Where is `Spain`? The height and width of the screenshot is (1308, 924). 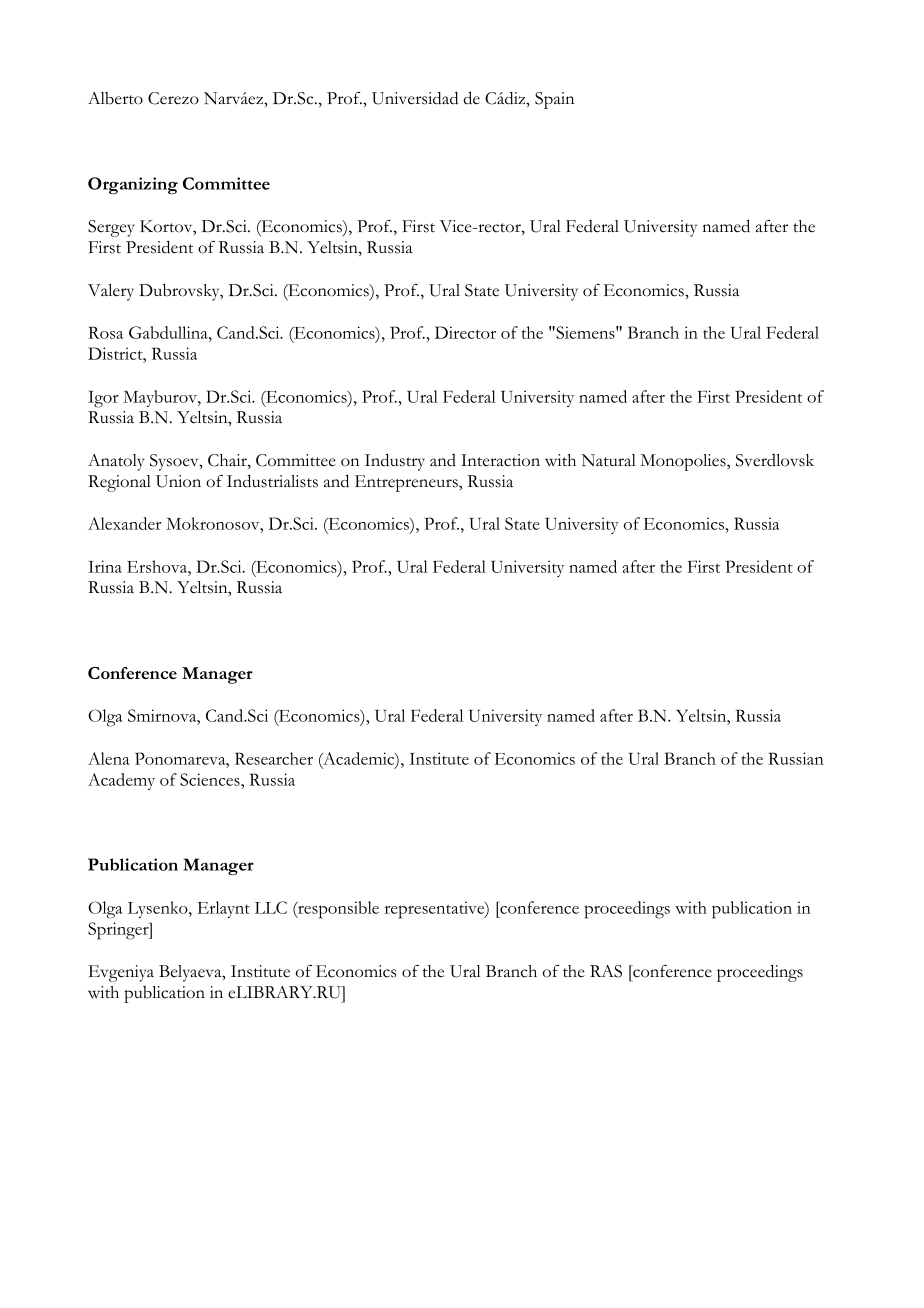
Spain is located at coordinates (554, 100).
